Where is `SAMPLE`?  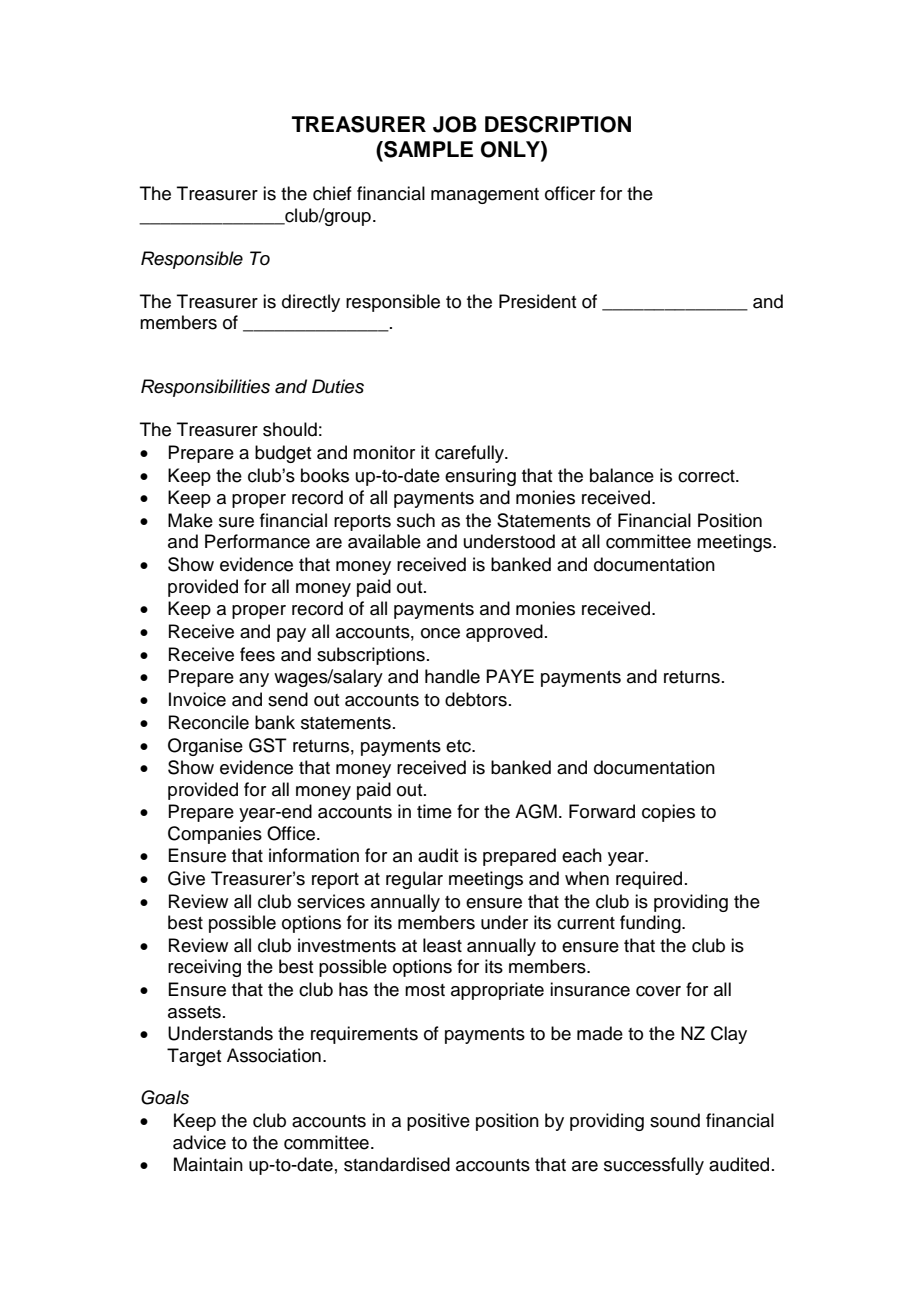
SAMPLE is located at coordinates (427, 149).
